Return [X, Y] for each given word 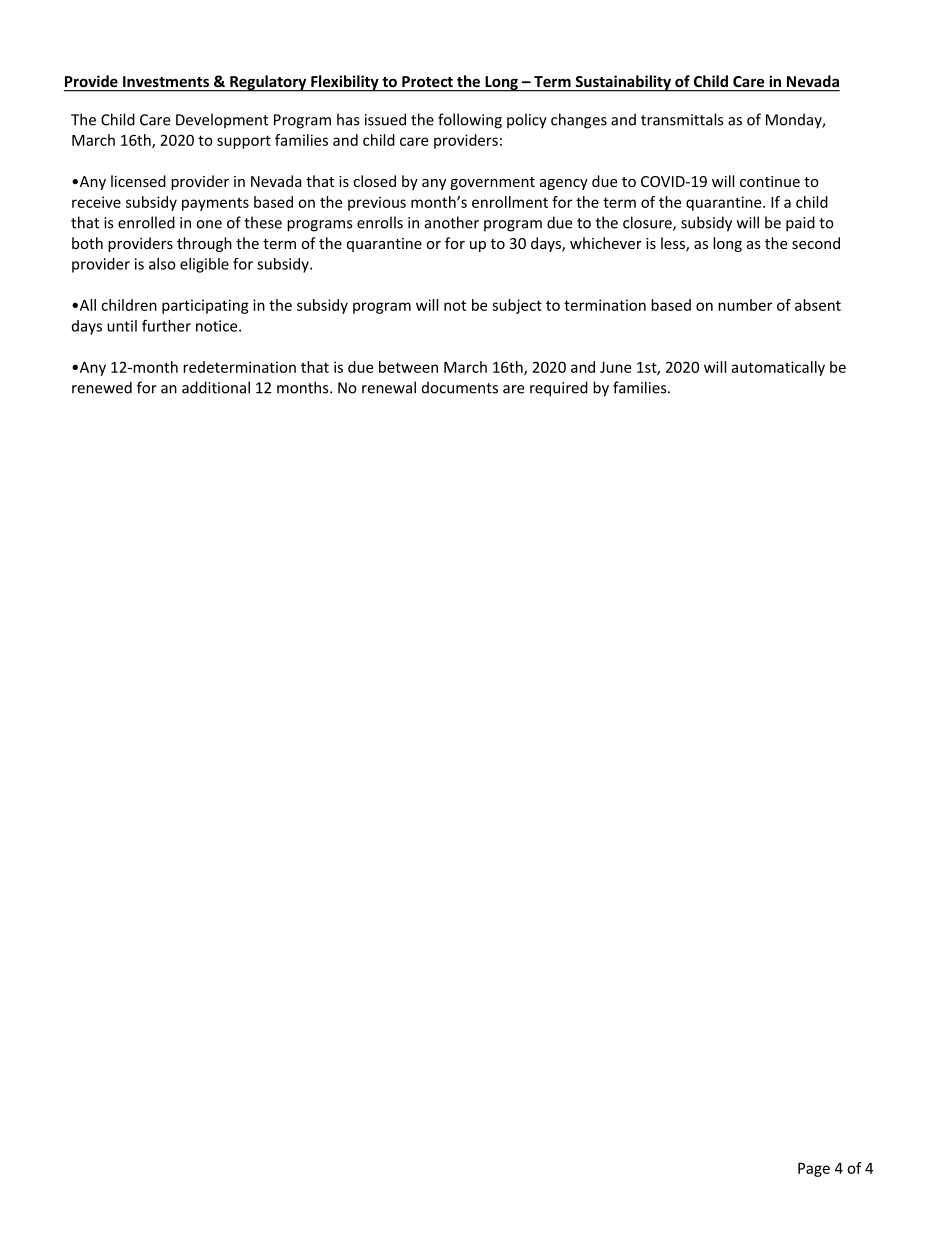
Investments [166, 81]
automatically [778, 368]
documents [460, 387]
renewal [389, 387]
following [470, 121]
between [408, 367]
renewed [102, 387]
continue [770, 181]
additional [216, 387]
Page [814, 1170]
